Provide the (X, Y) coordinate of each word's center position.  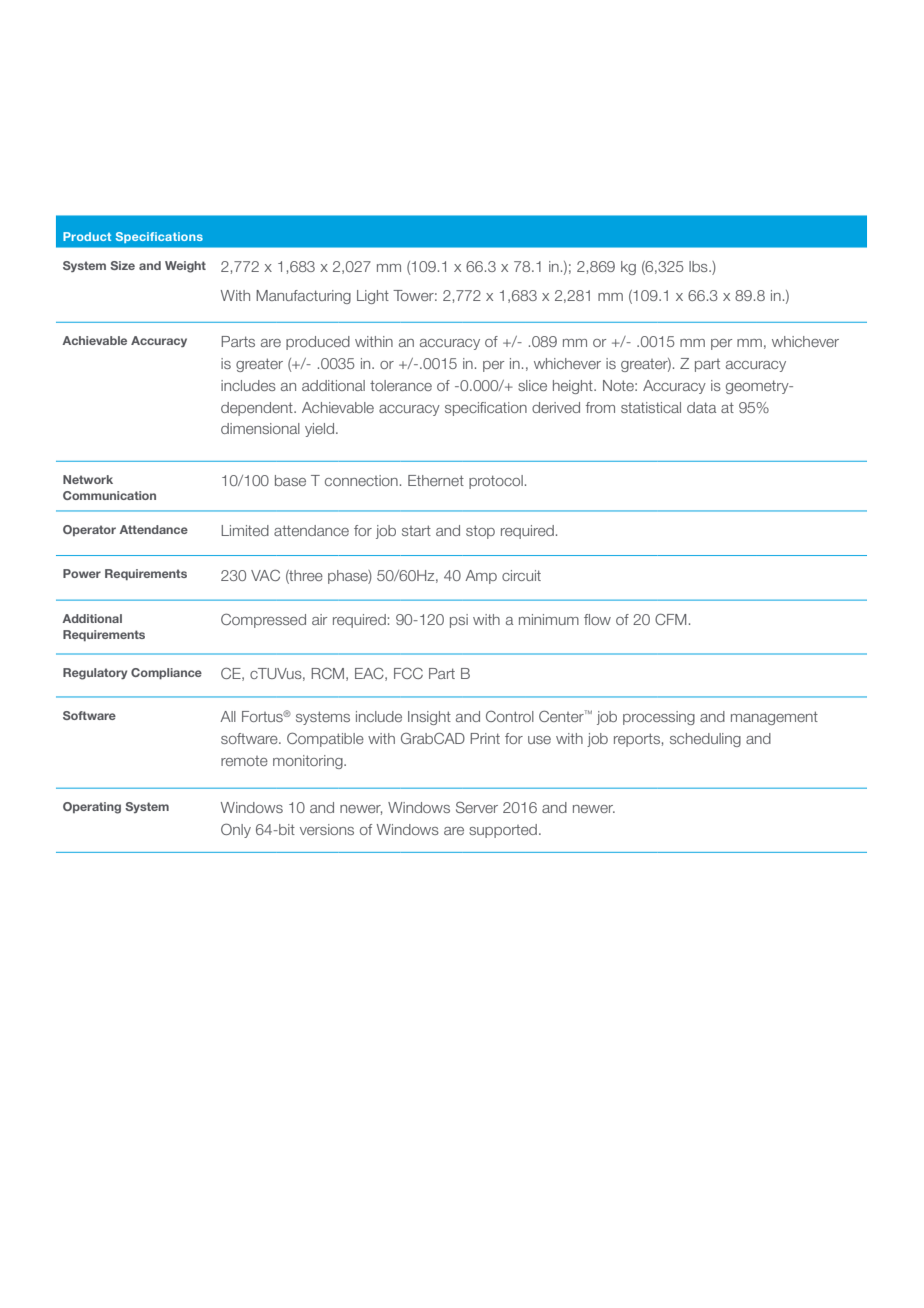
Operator (89, 530)
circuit (521, 575)
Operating (92, 808)
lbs (699, 266)
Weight (185, 267)
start (416, 530)
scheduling (705, 740)
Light (373, 297)
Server (477, 807)
